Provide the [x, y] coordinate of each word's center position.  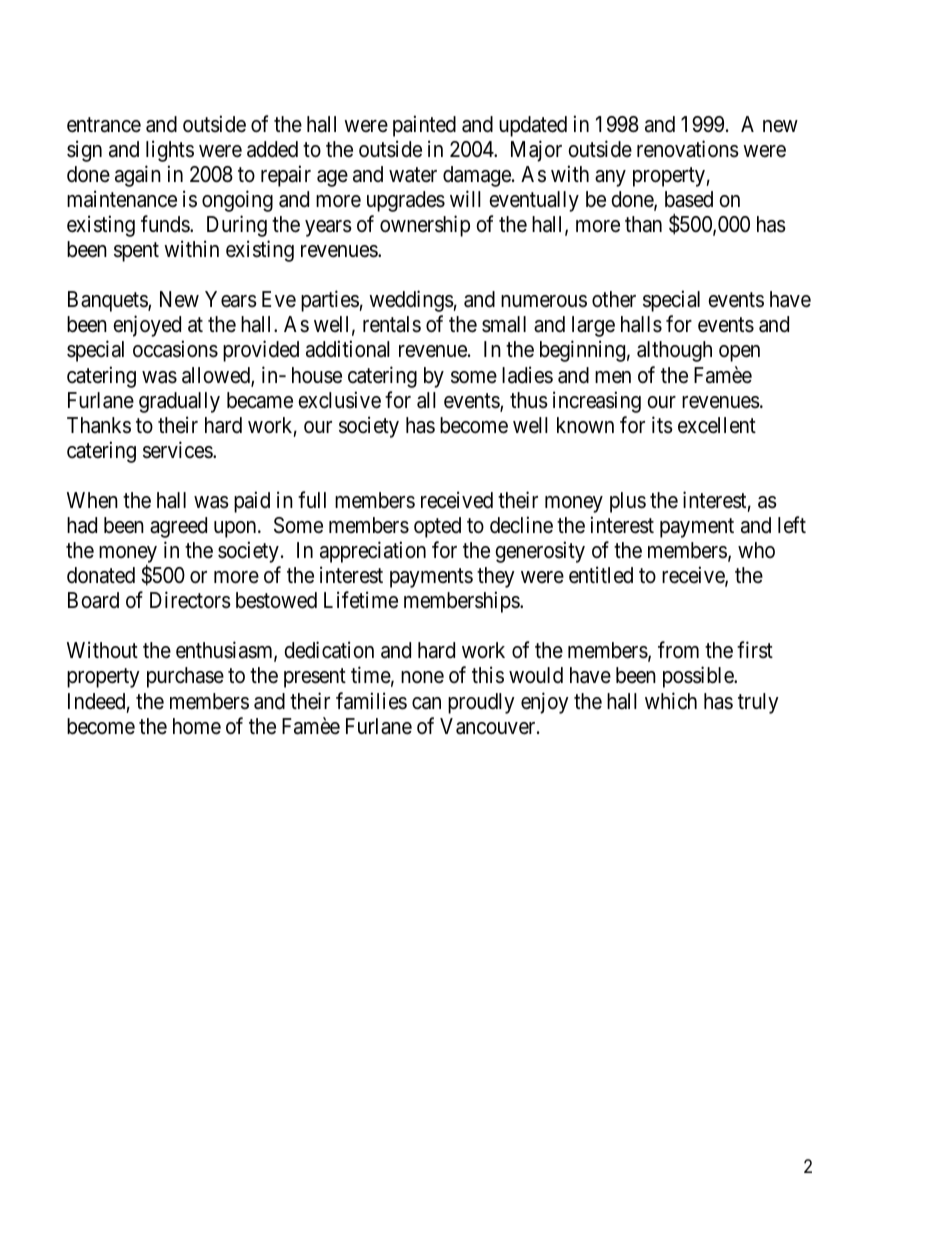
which [671, 701]
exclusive [339, 400]
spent [136, 252]
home [197, 726]
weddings [411, 301]
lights [170, 151]
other [614, 299]
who [756, 550]
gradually [179, 402]
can [426, 703]
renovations [688, 149]
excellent [717, 425]
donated [101, 575]
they [496, 577]
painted [424, 126]
